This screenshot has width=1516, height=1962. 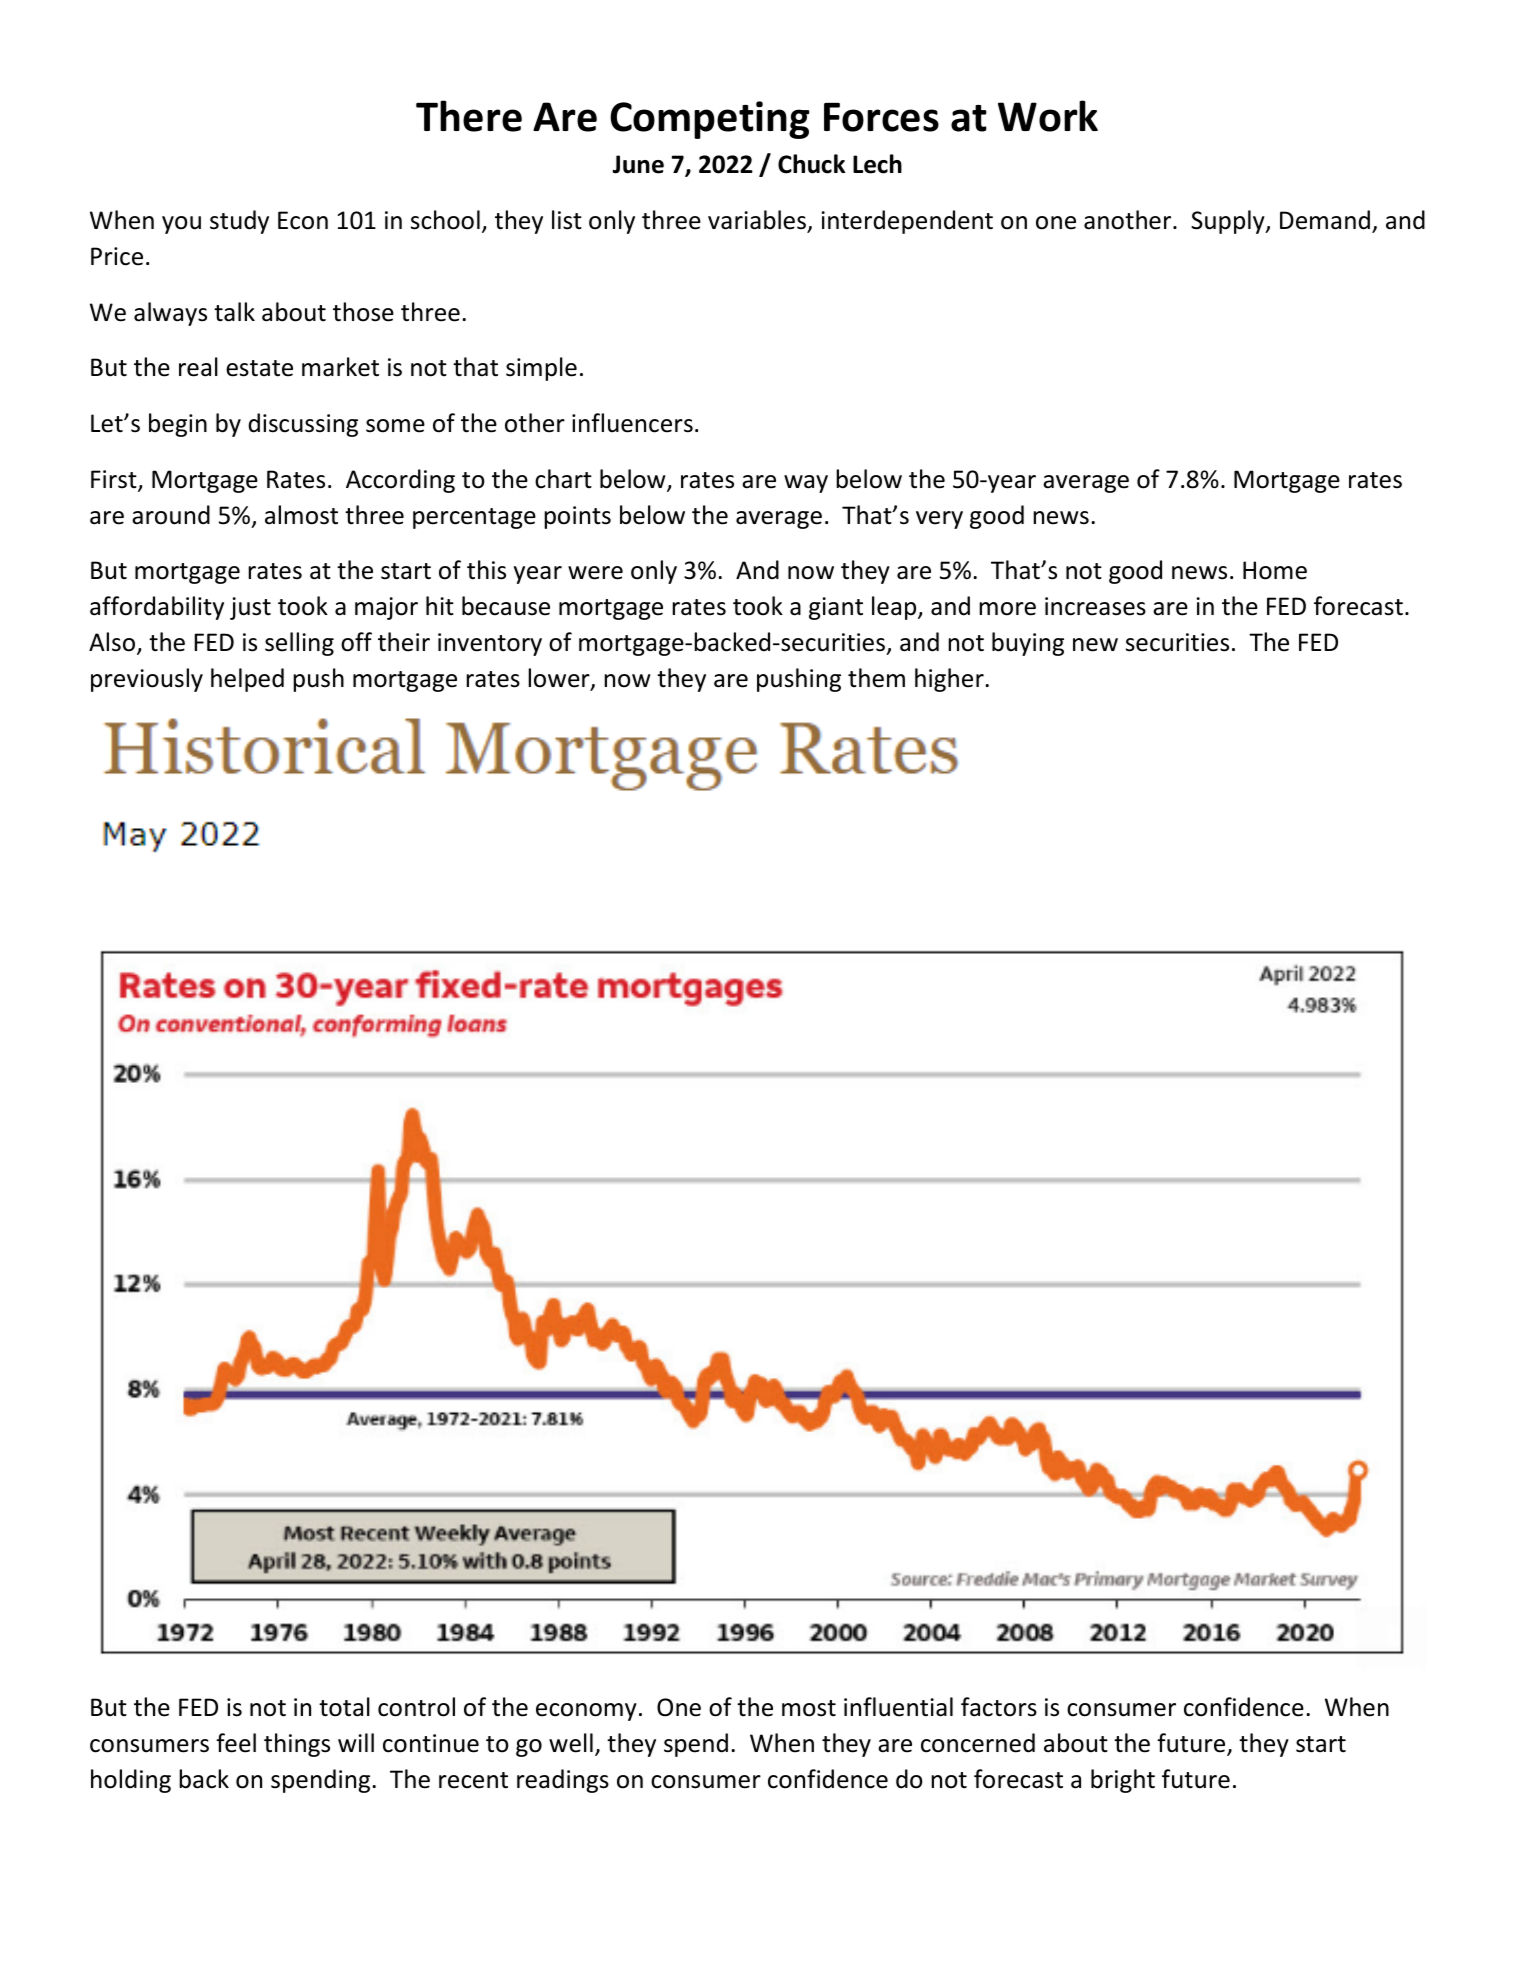 I want to click on factors, so click(x=999, y=1707).
